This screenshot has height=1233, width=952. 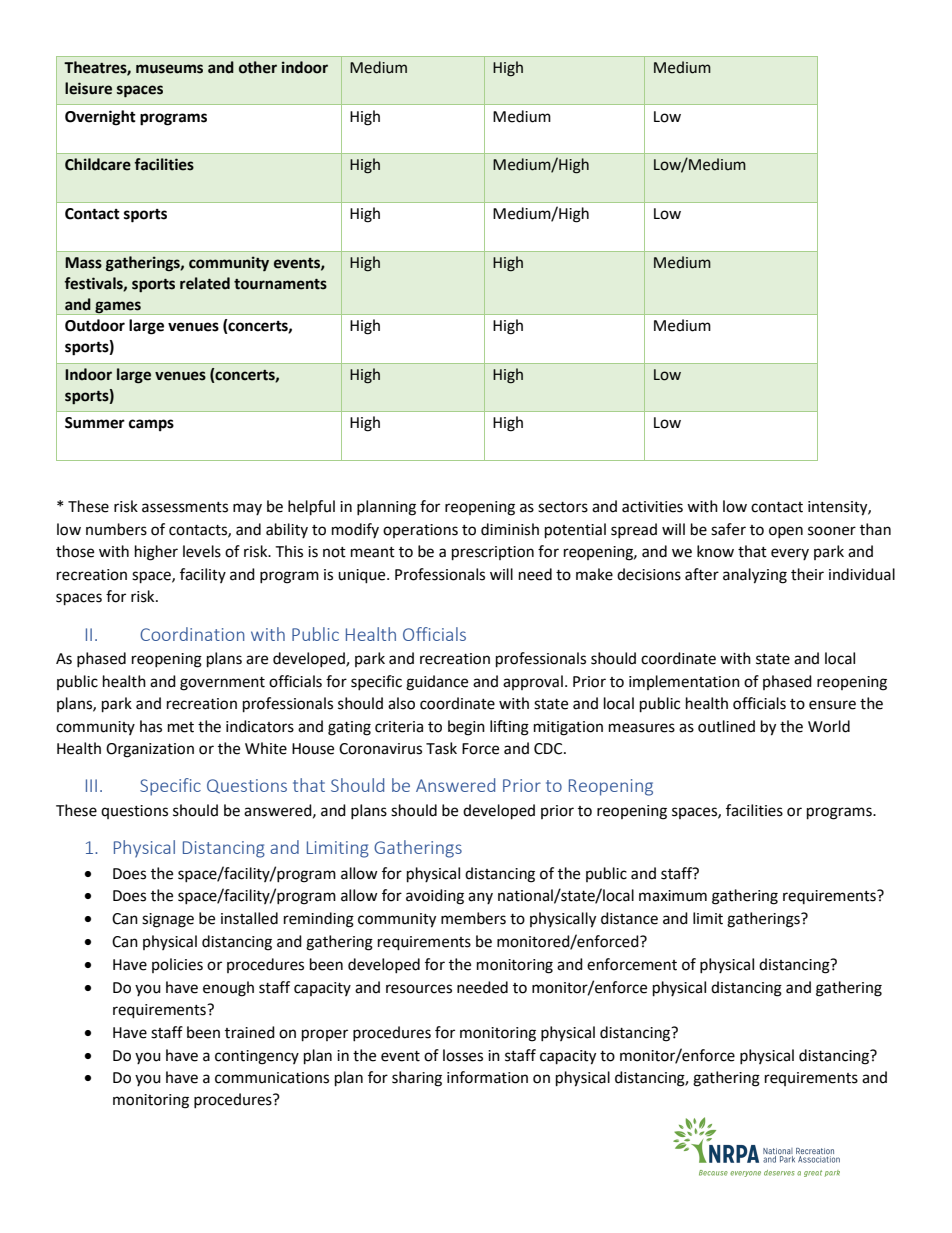 I want to click on museums, so click(x=169, y=69).
